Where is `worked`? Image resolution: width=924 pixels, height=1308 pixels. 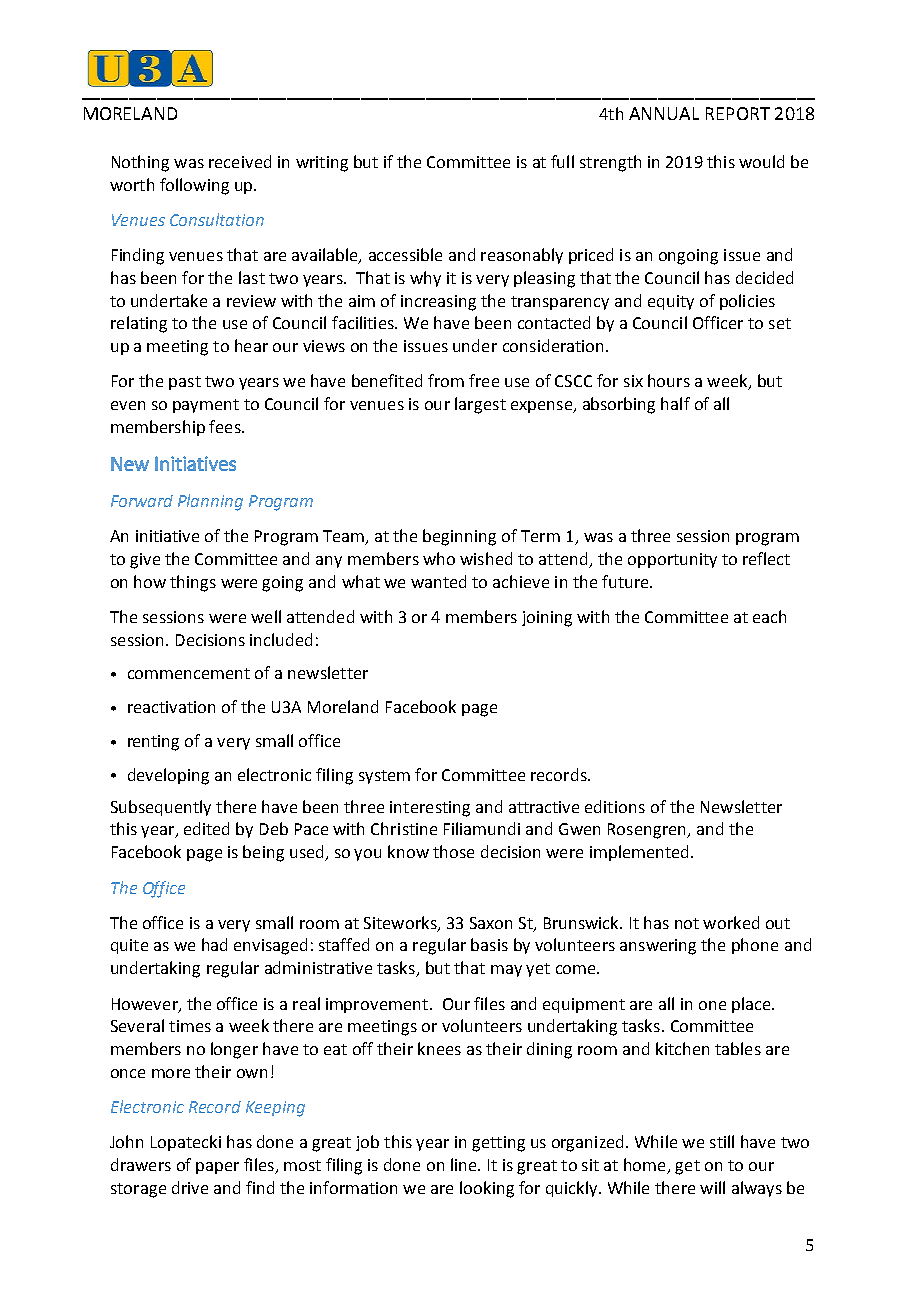
worked is located at coordinates (731, 922).
